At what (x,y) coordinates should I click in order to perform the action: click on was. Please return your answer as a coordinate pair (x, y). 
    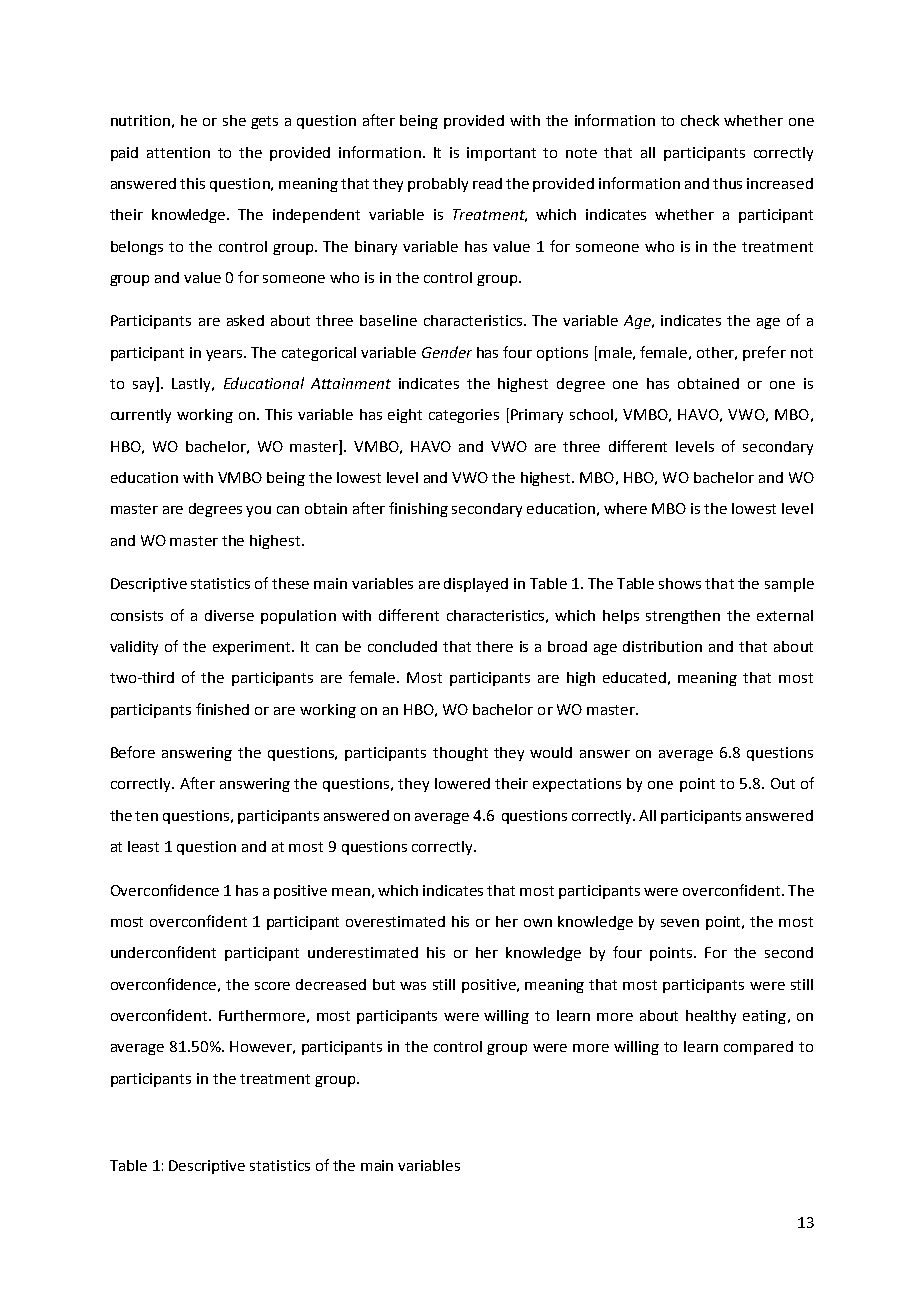
    Looking at the image, I should click on (413, 986).
